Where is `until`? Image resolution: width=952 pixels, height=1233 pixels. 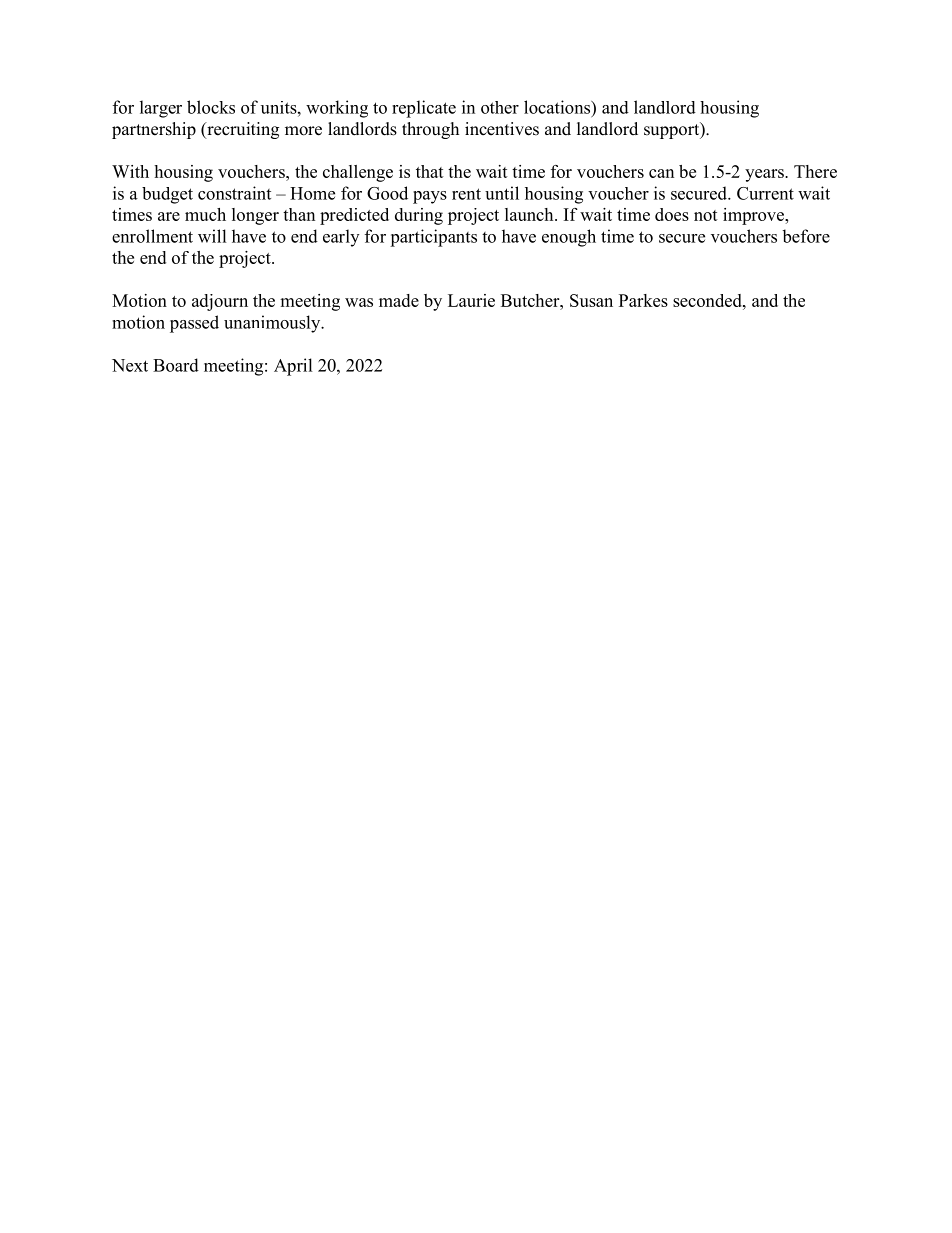 until is located at coordinates (502, 193).
